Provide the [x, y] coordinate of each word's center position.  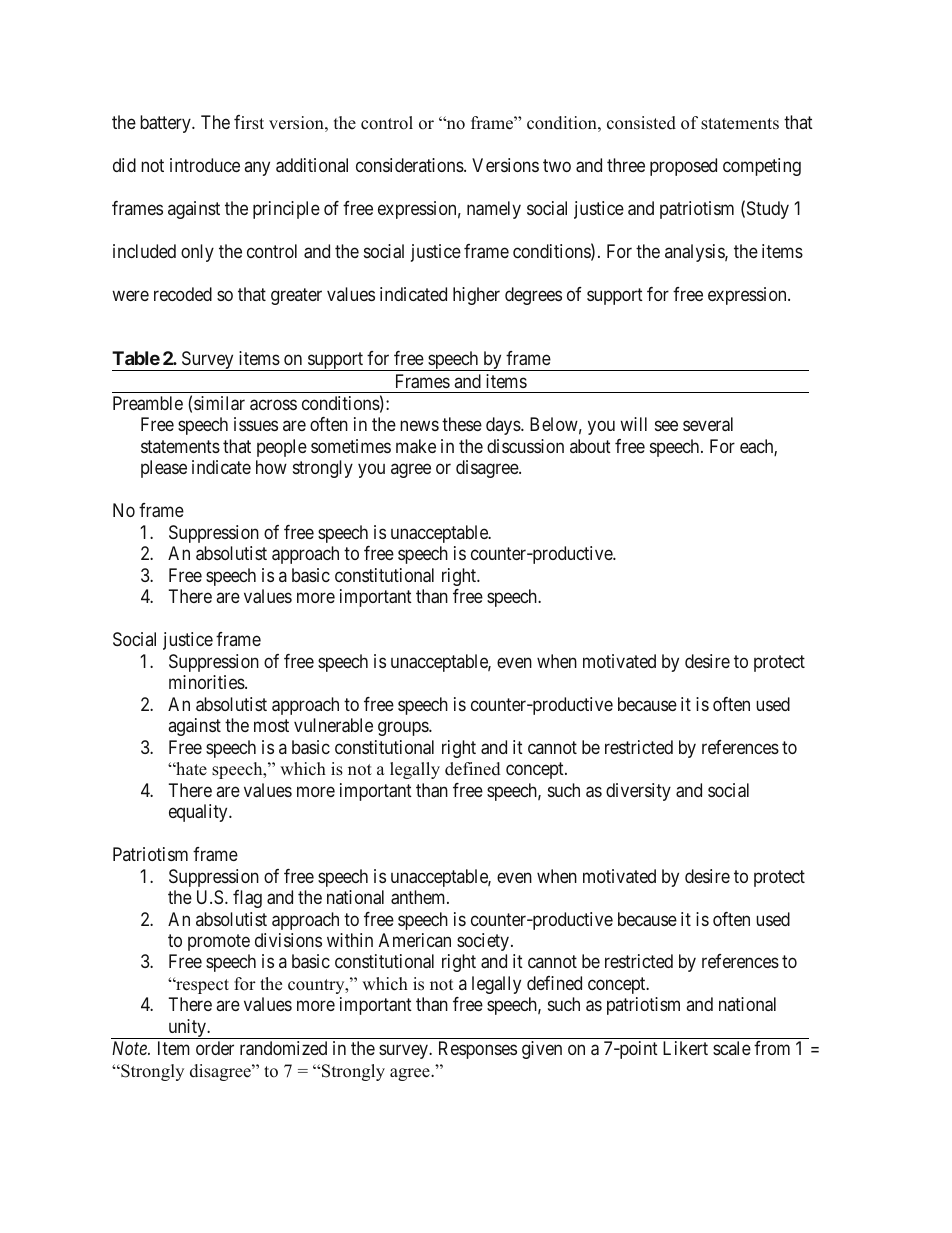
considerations [410, 165]
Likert [685, 1048]
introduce [205, 165]
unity [187, 1029]
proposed [683, 167]
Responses [478, 1050]
